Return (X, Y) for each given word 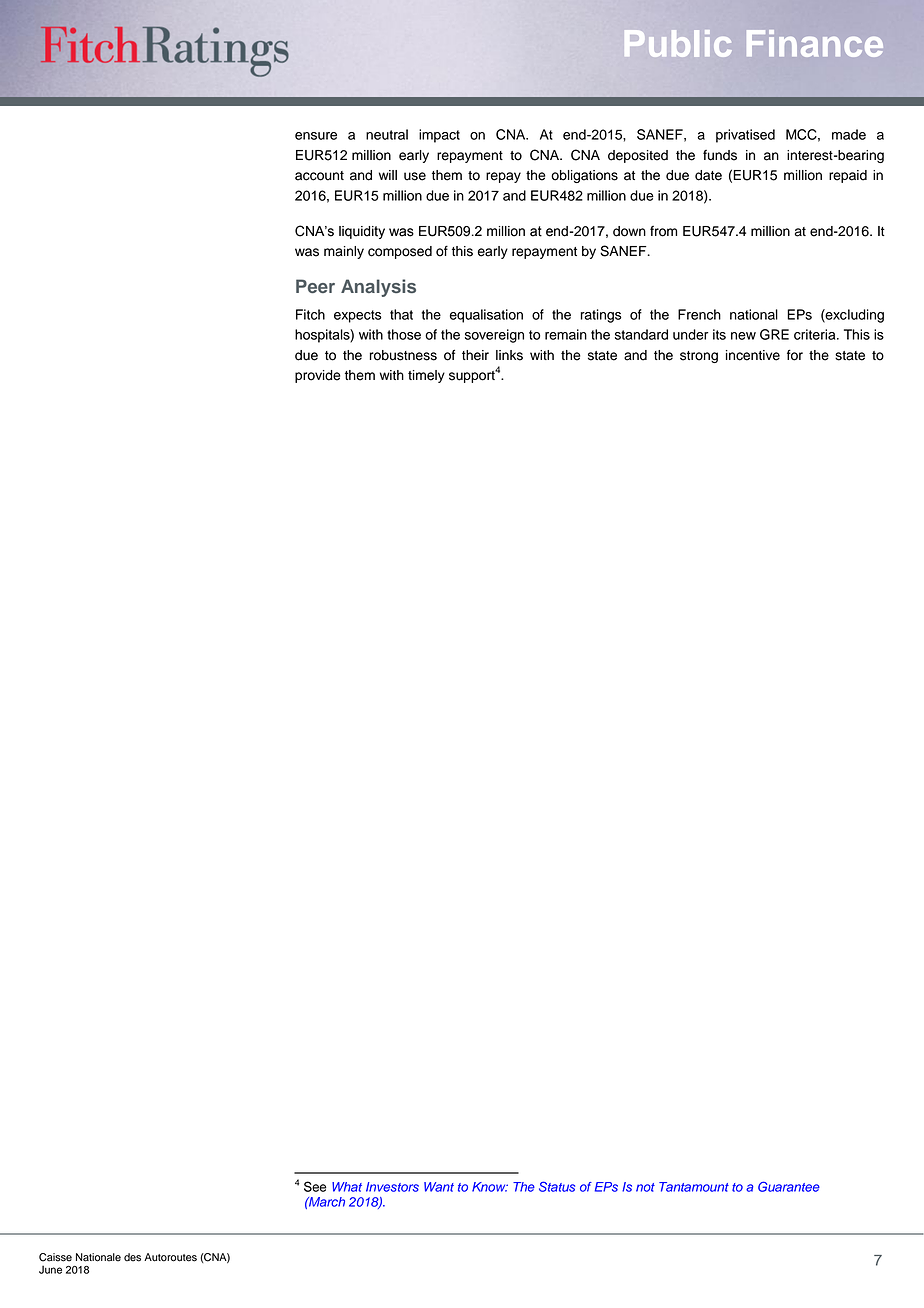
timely (426, 376)
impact (439, 136)
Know (490, 1187)
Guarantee (789, 1186)
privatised (745, 136)
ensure (316, 136)
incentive (753, 355)
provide (318, 376)
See (315, 1186)
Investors (392, 1187)
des (132, 1257)
